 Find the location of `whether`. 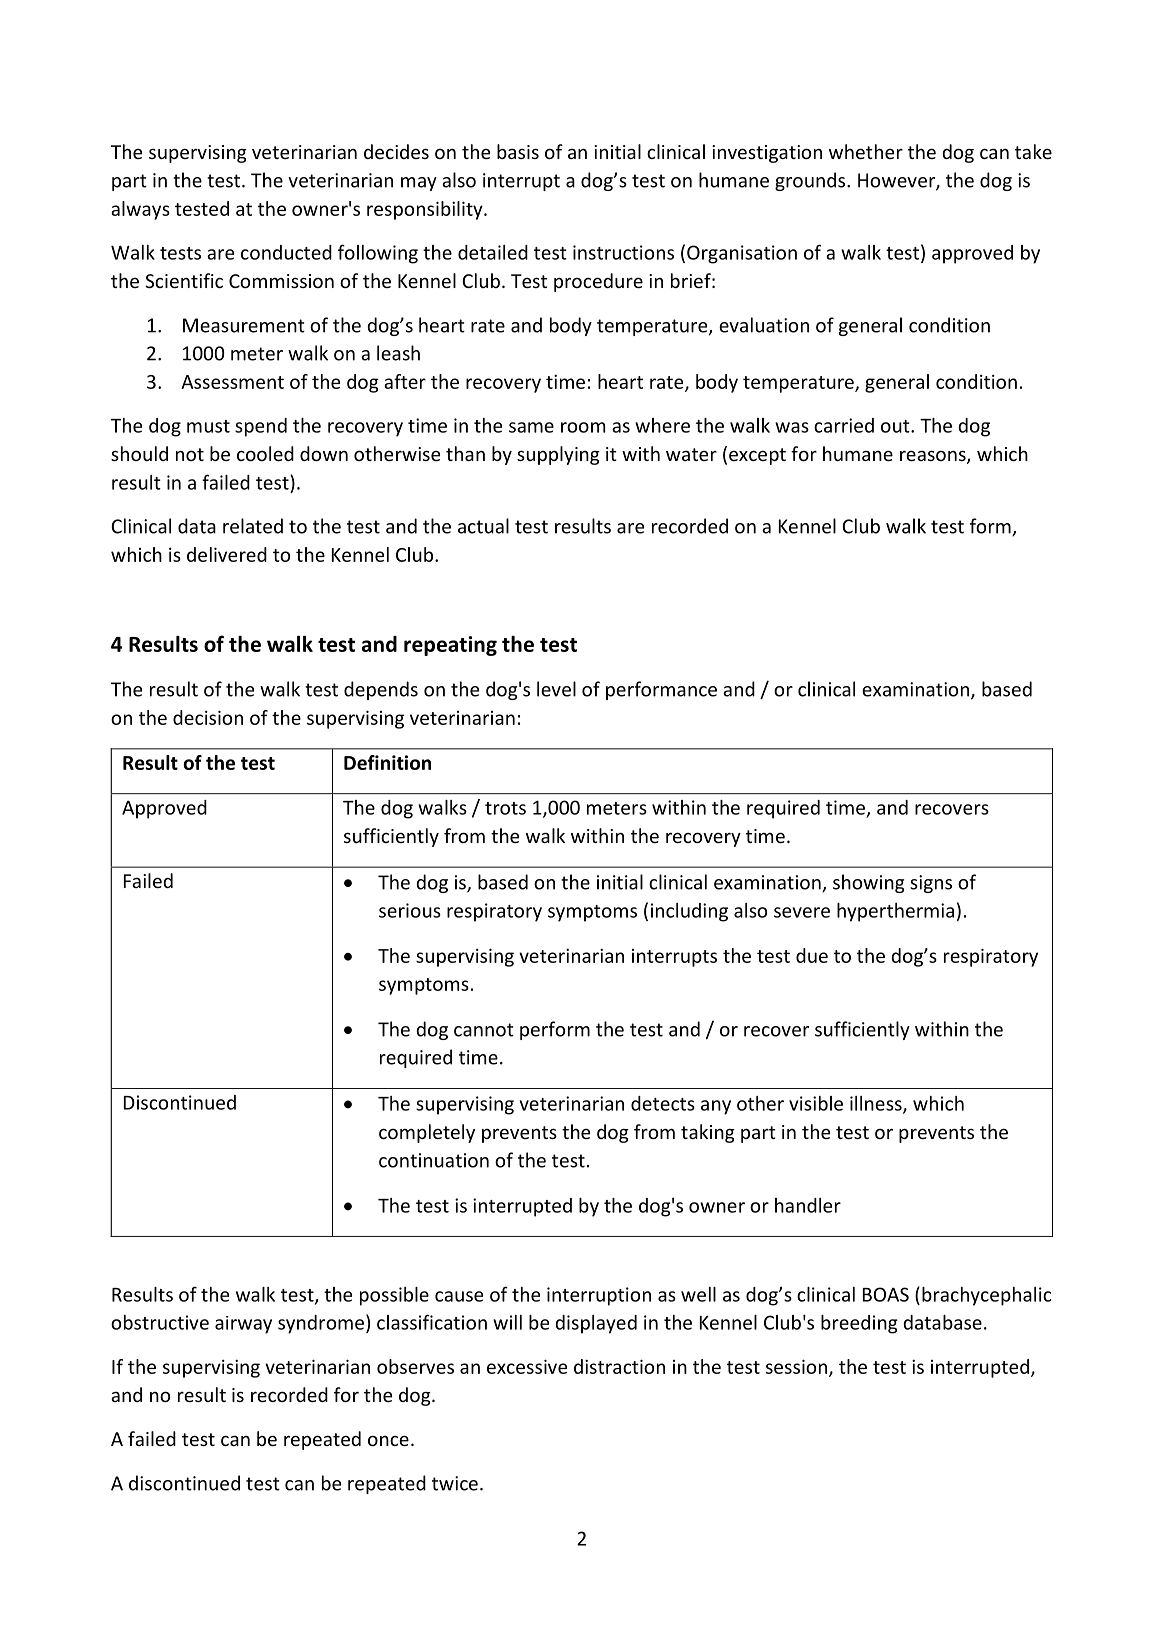

whether is located at coordinates (866, 151).
